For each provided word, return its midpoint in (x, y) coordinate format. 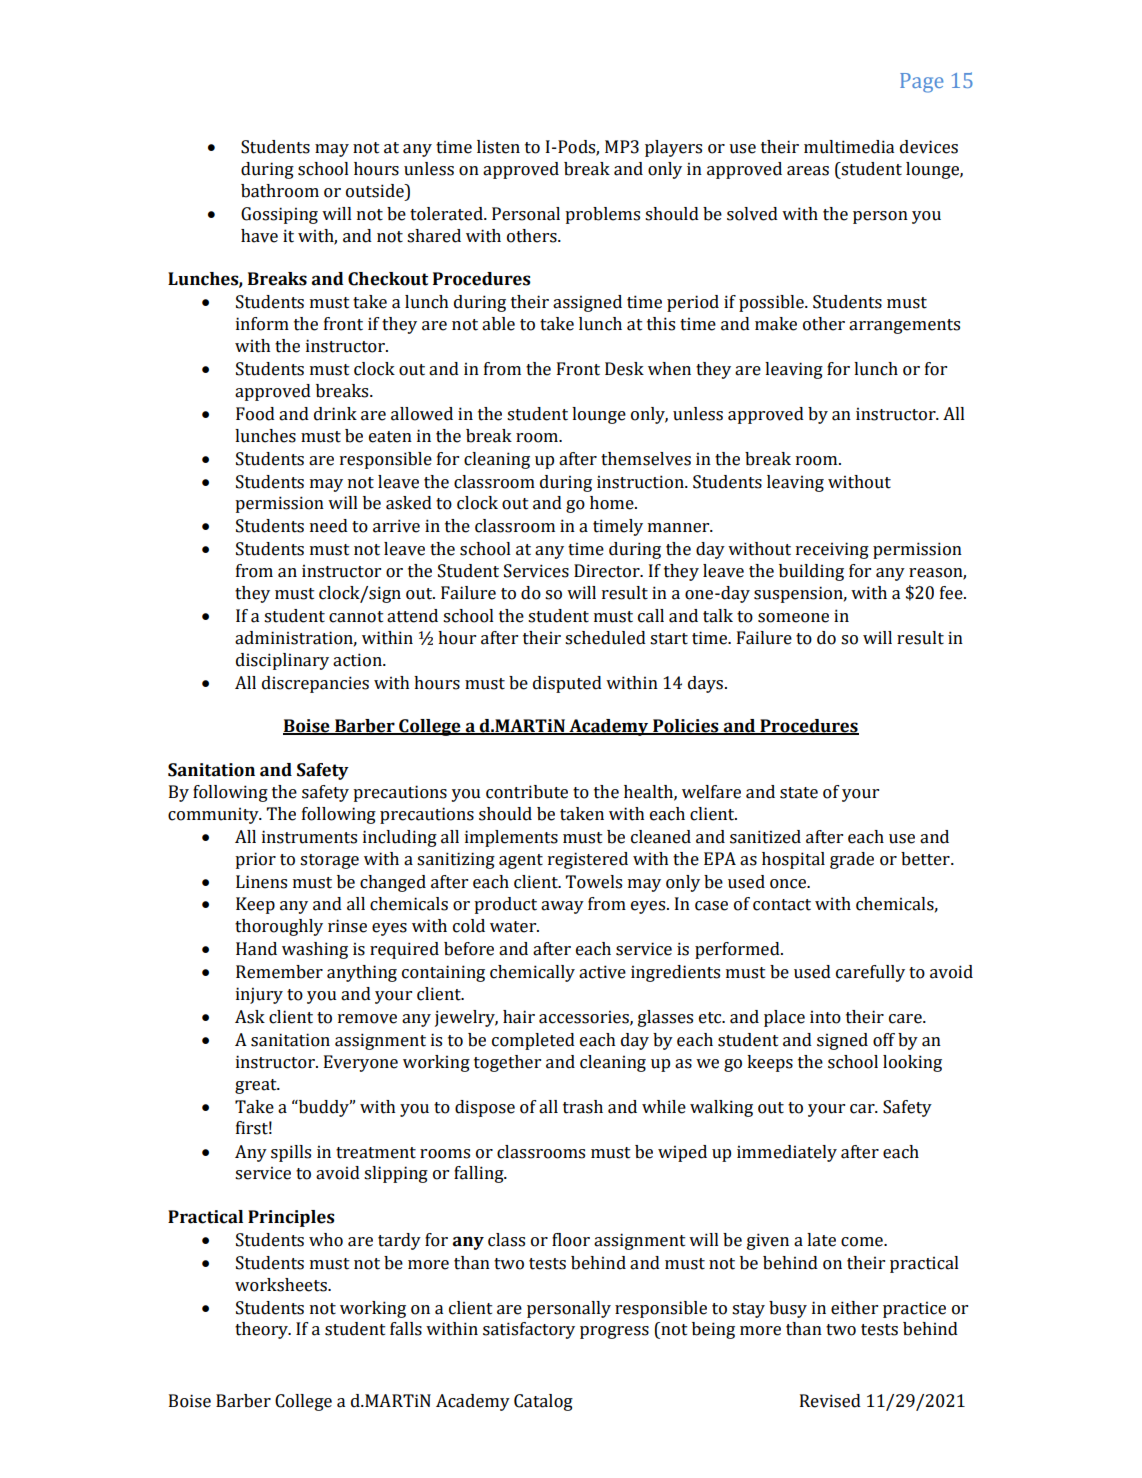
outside (376, 191)
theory (262, 1330)
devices (929, 147)
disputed (567, 684)
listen (498, 147)
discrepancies (315, 684)
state (799, 793)
